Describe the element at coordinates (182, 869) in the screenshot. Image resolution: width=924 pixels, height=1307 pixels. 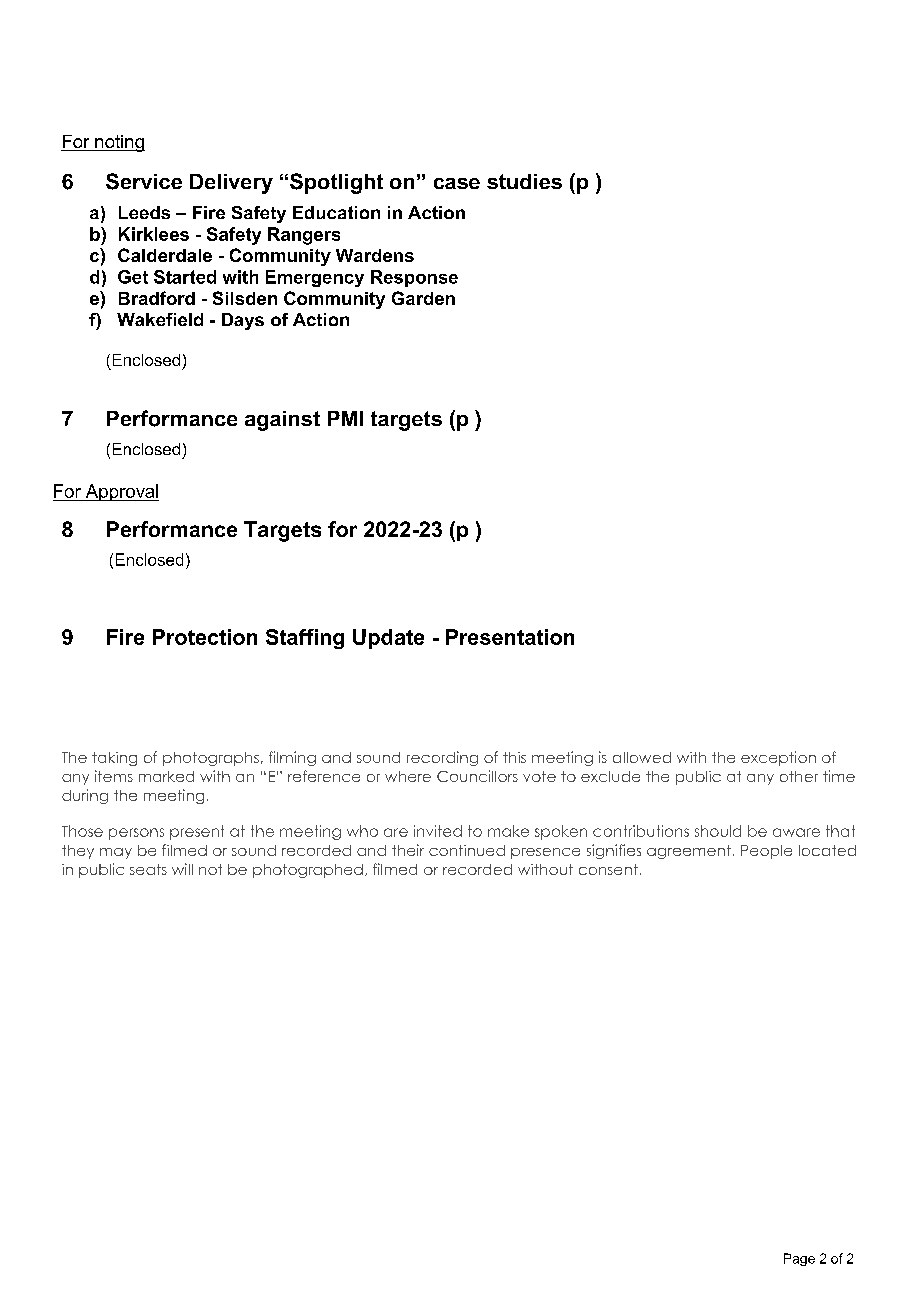
I see `will` at that location.
